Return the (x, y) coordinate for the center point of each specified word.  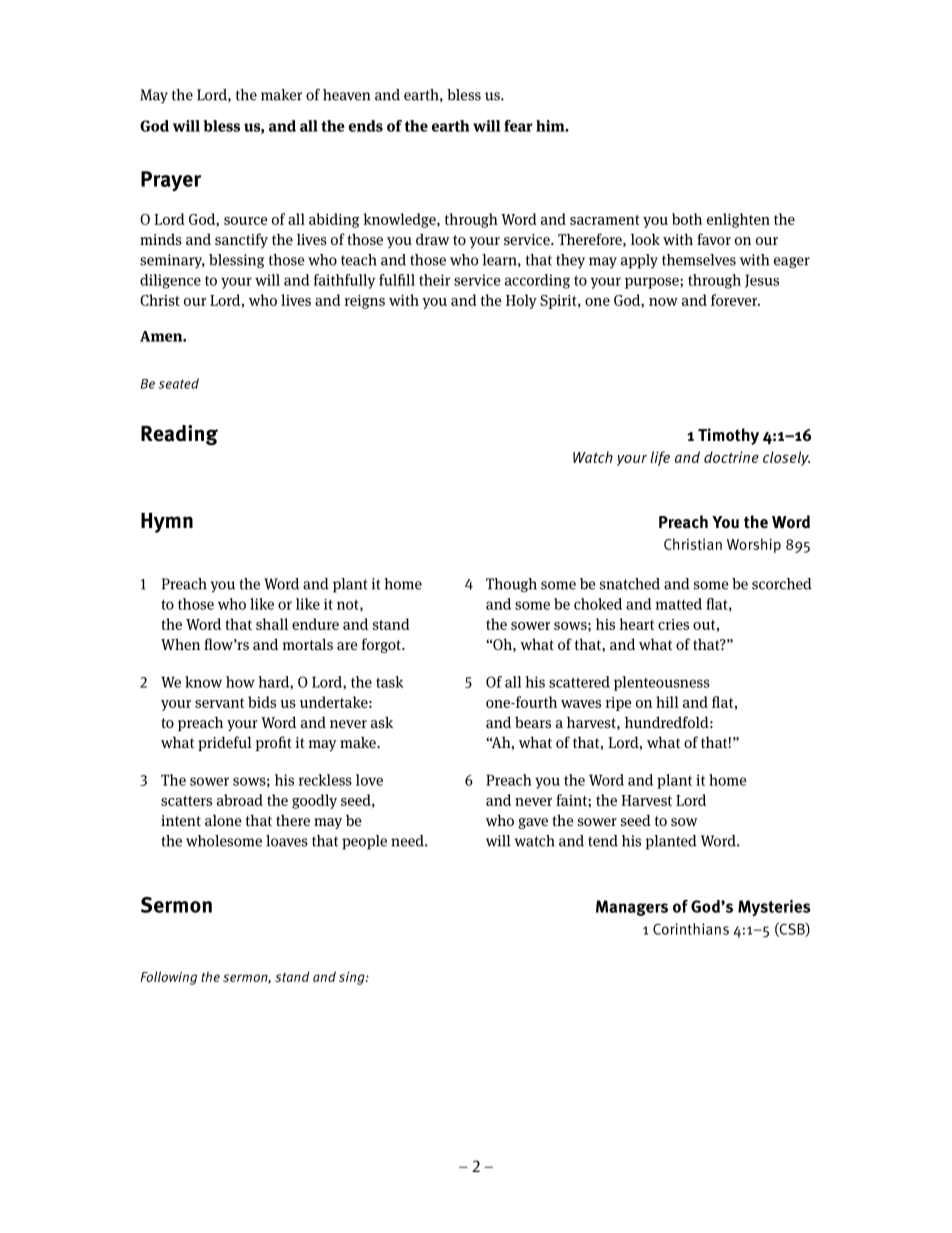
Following (168, 978)
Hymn (167, 523)
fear (518, 126)
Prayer (171, 181)
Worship (754, 545)
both (687, 219)
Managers (632, 908)
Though (511, 585)
